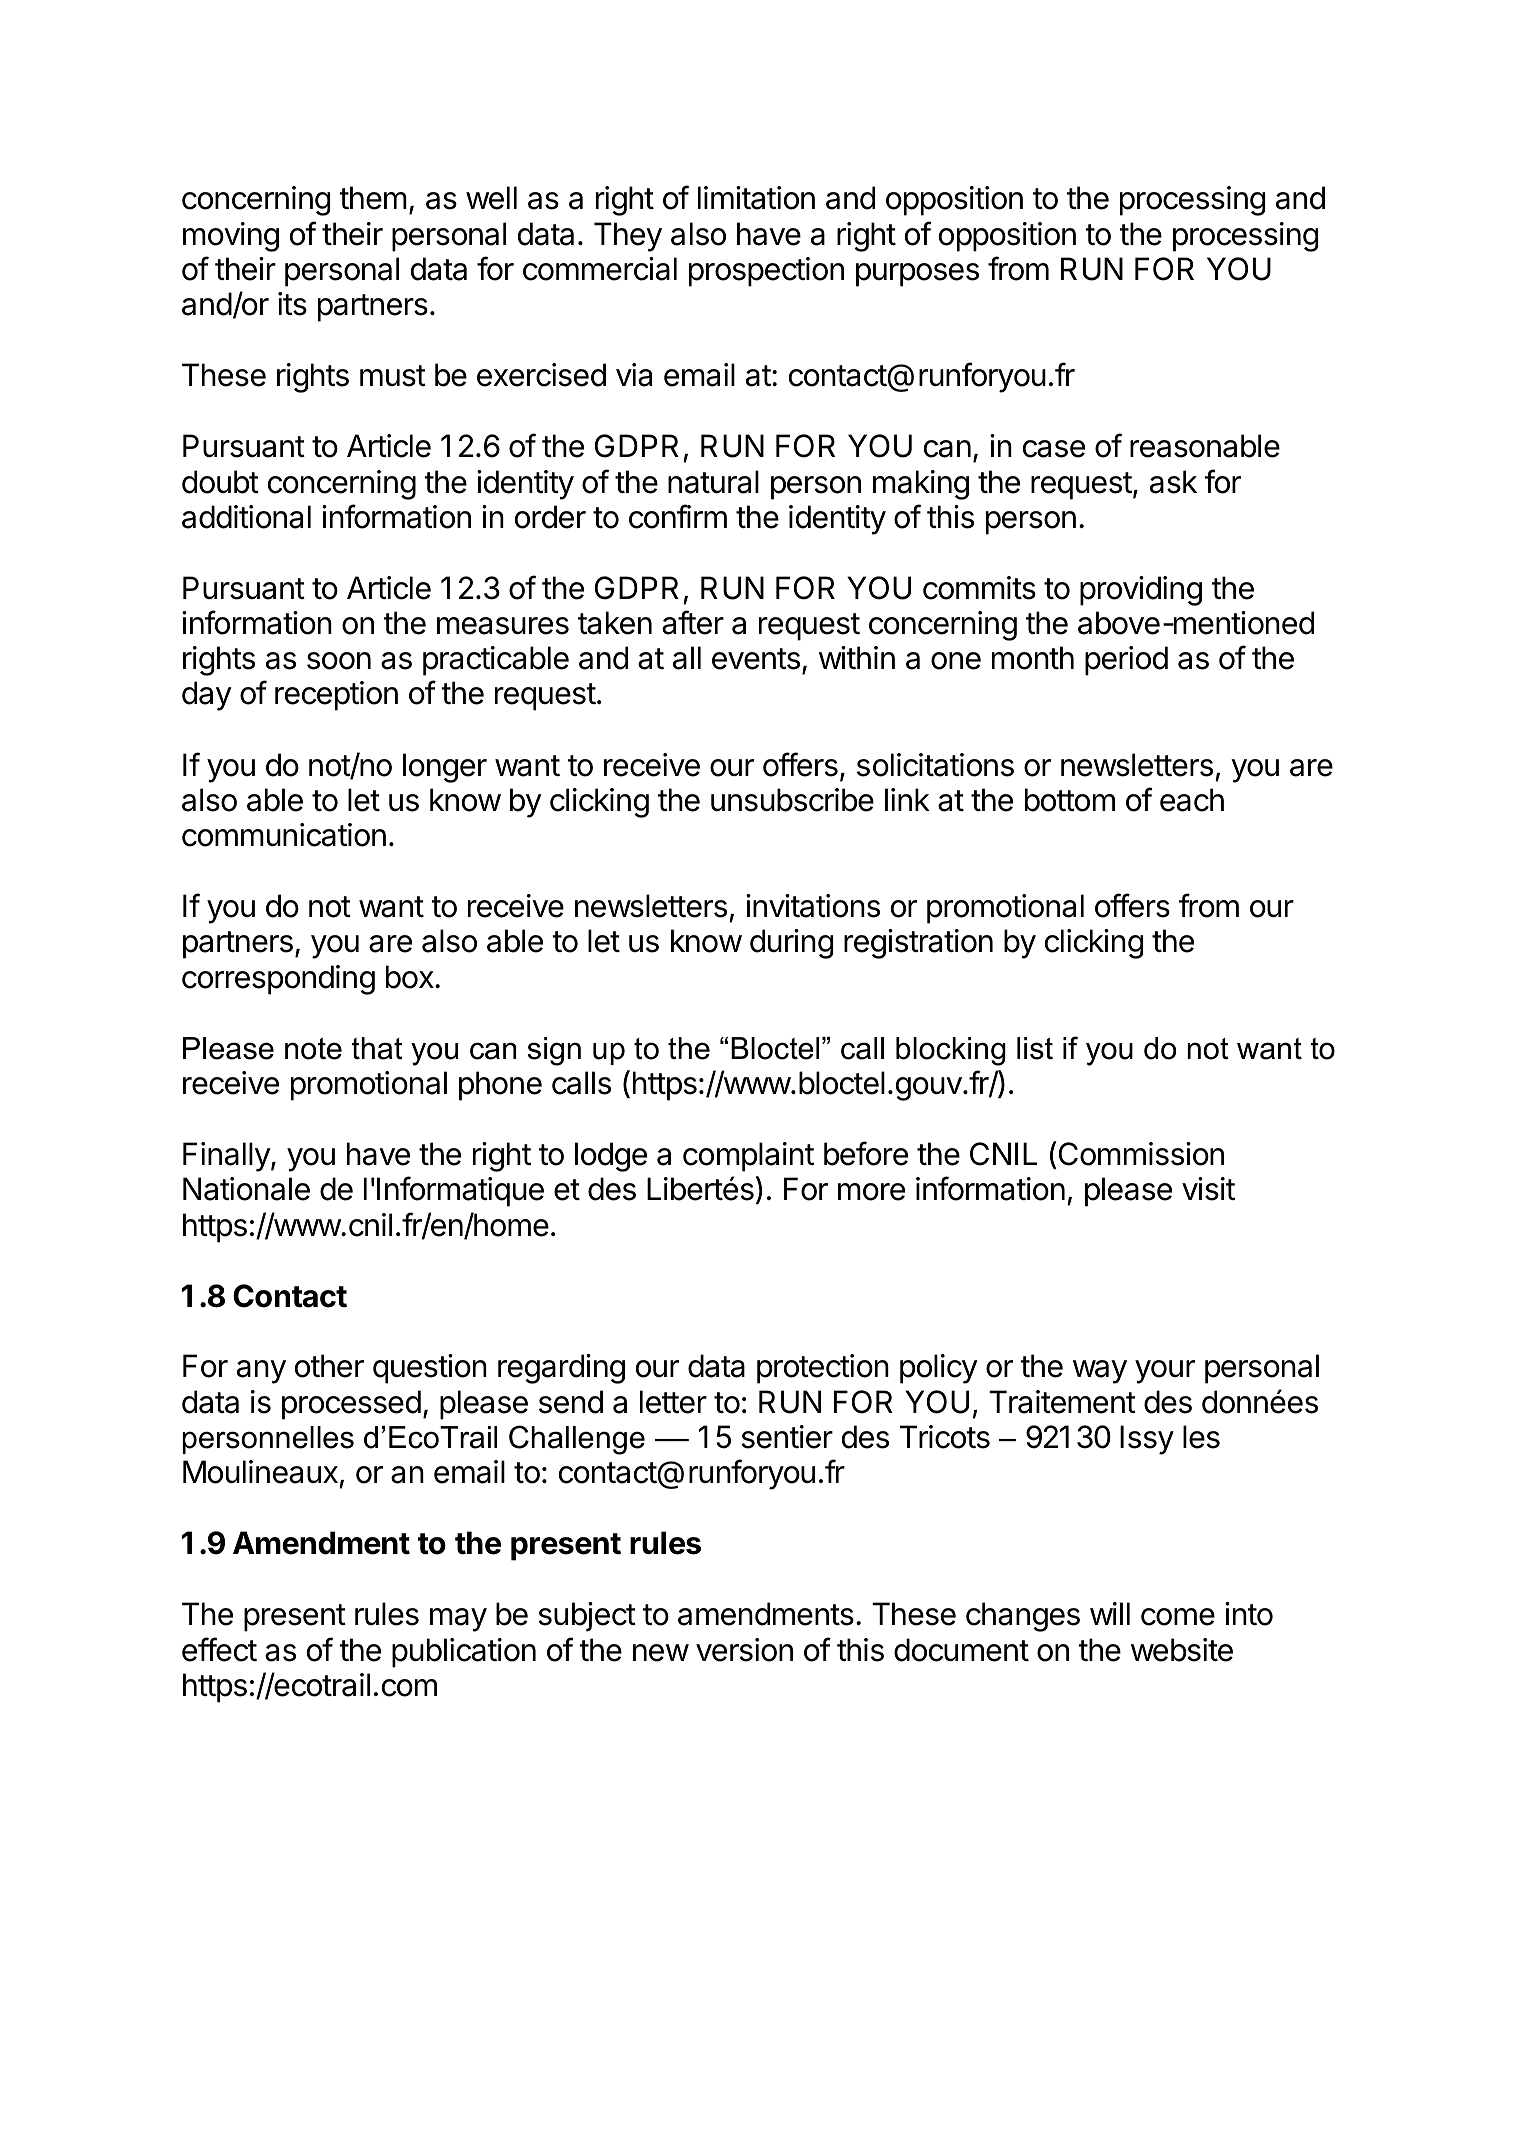  I want to click on bottom, so click(1070, 800).
